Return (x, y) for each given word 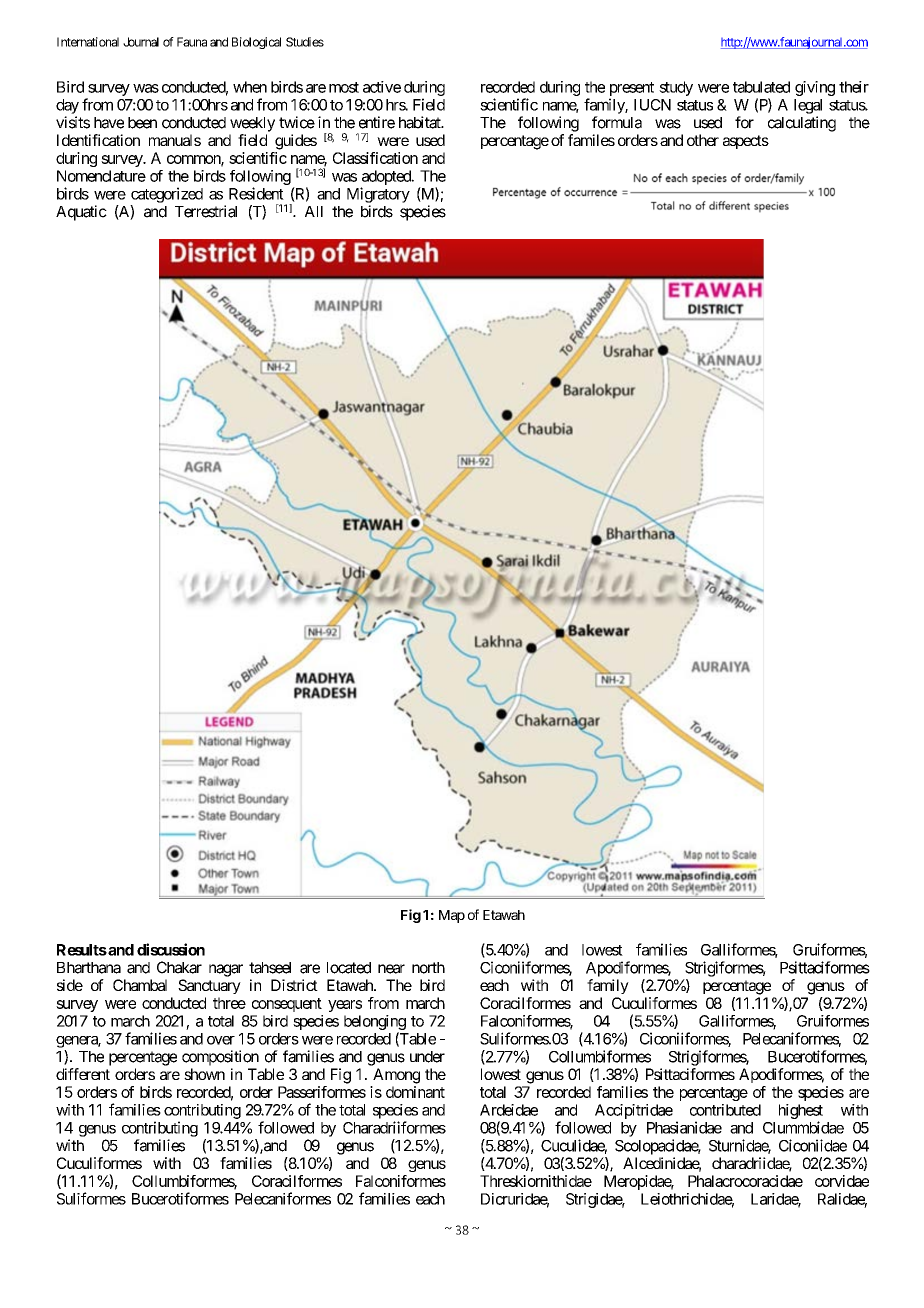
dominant (415, 1092)
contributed (725, 1110)
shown (204, 1074)
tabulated (761, 87)
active (382, 87)
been (142, 123)
